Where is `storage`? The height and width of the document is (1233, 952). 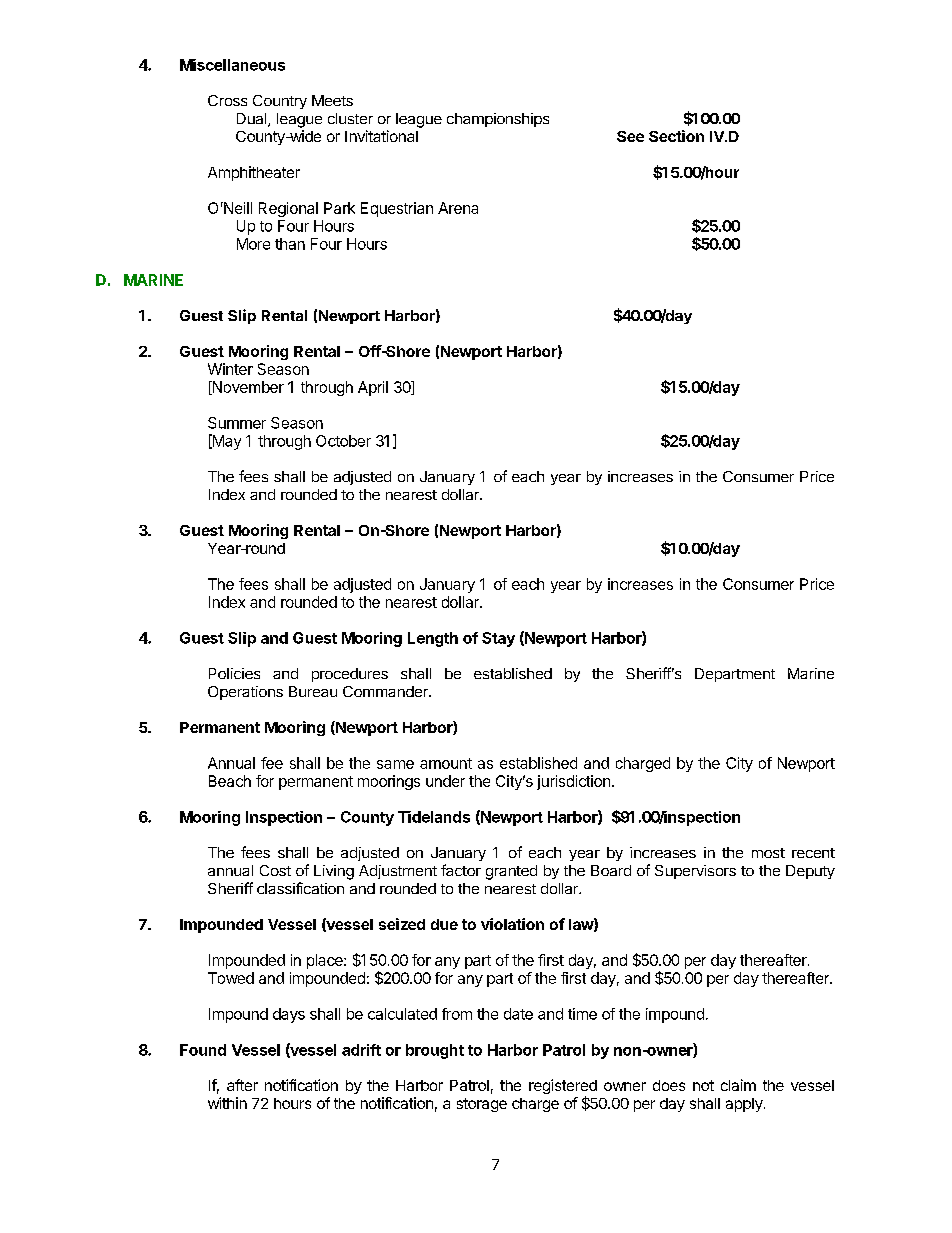 storage is located at coordinates (482, 1105).
